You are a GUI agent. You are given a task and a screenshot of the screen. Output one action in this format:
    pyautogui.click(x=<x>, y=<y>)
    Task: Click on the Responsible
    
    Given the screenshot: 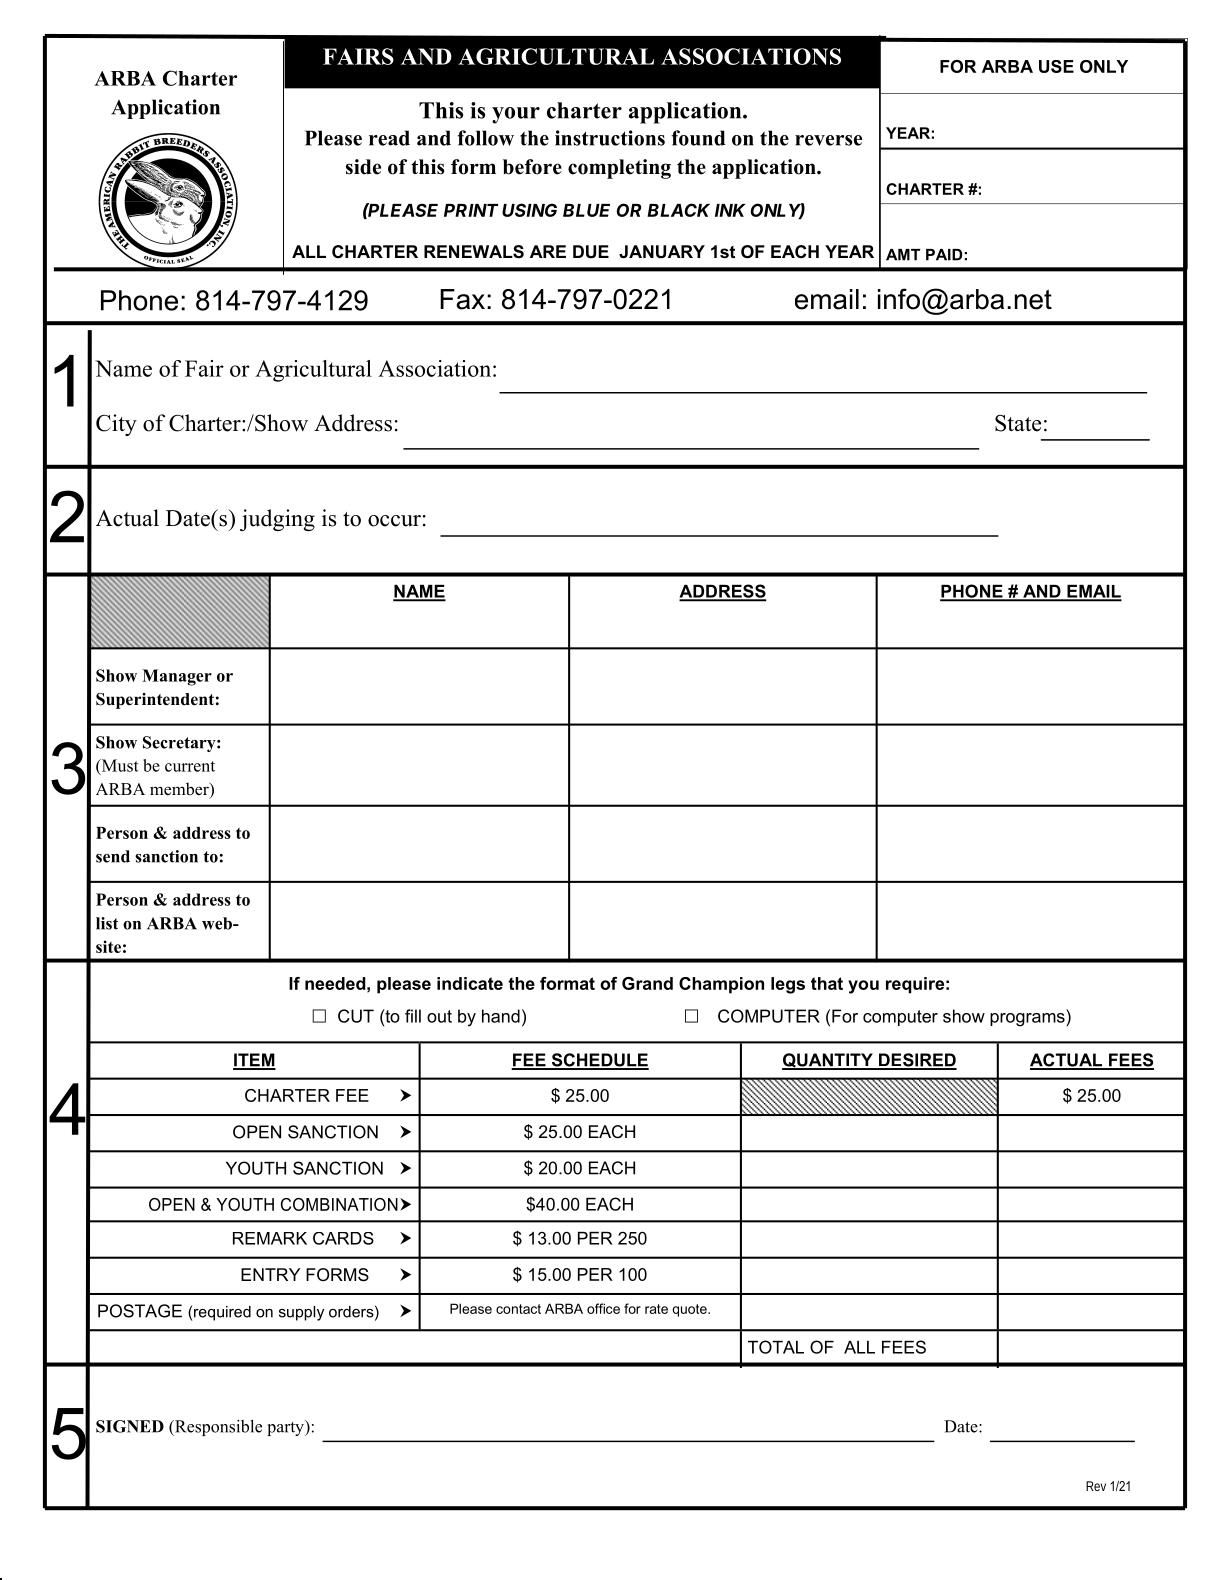 What is the action you would take?
    pyautogui.click(x=217, y=1428)
